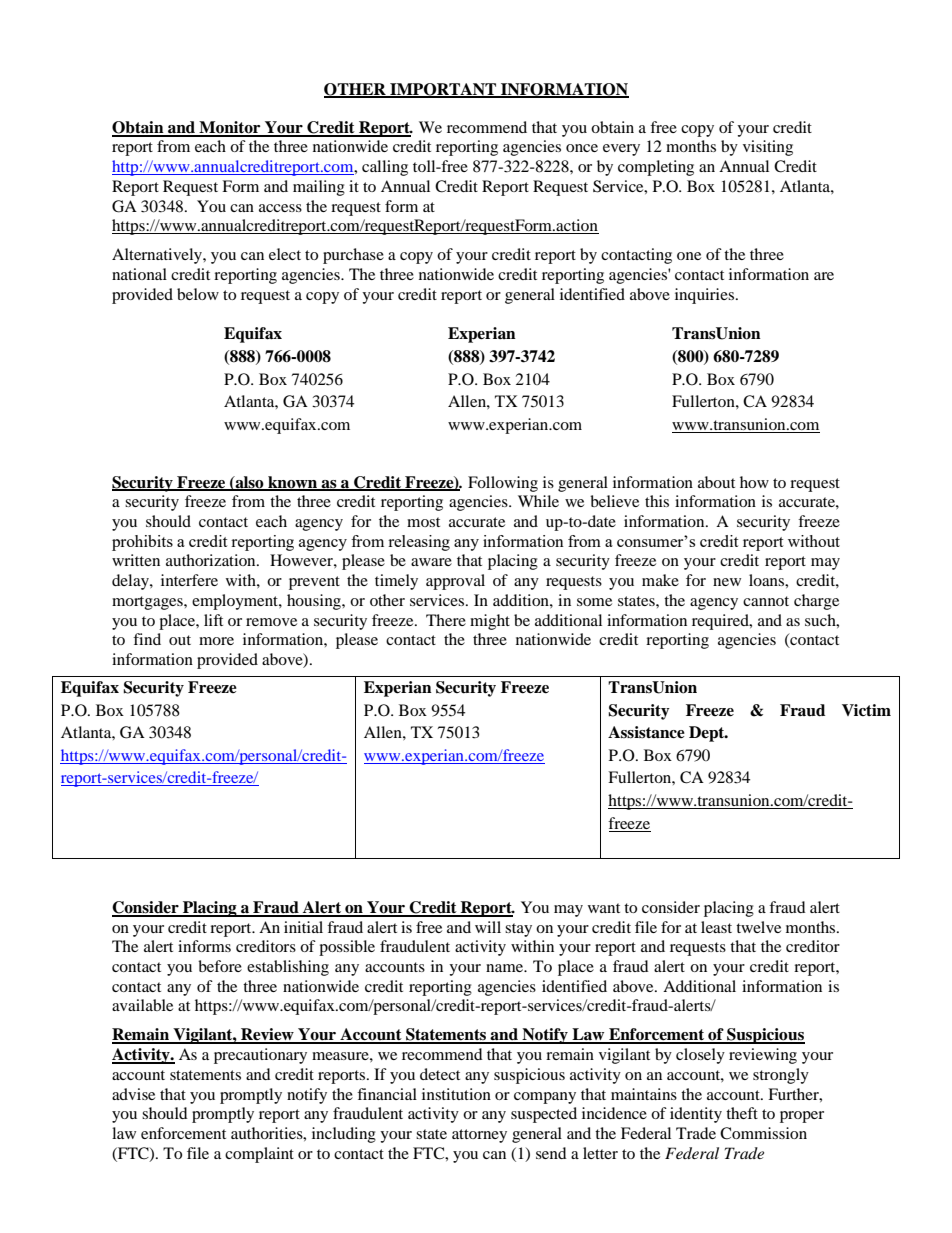 The width and height of the screenshot is (952, 1233). What do you see at coordinates (198, 294) in the screenshot?
I see `below` at bounding box center [198, 294].
